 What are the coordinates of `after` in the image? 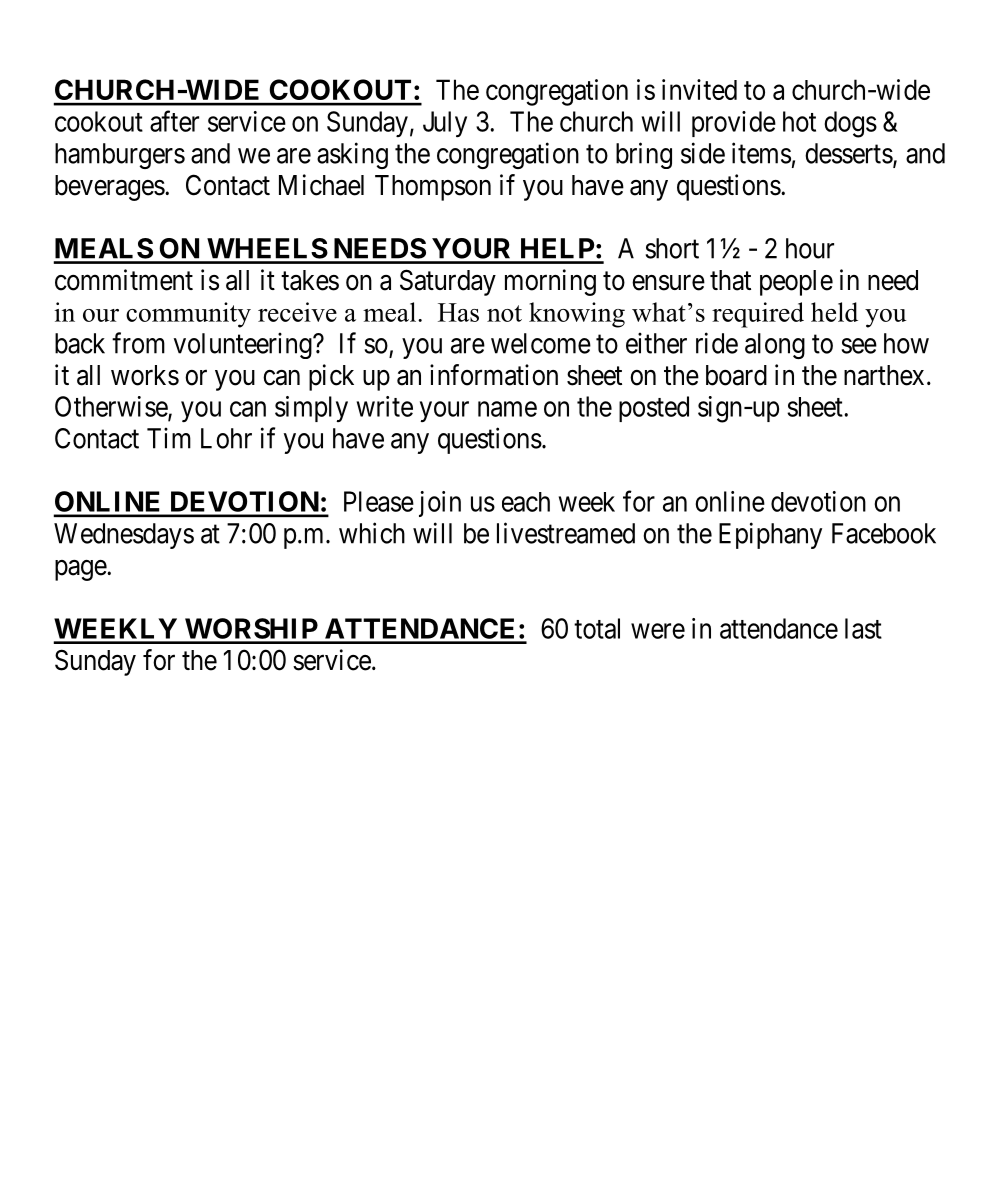 It's located at (174, 121).
